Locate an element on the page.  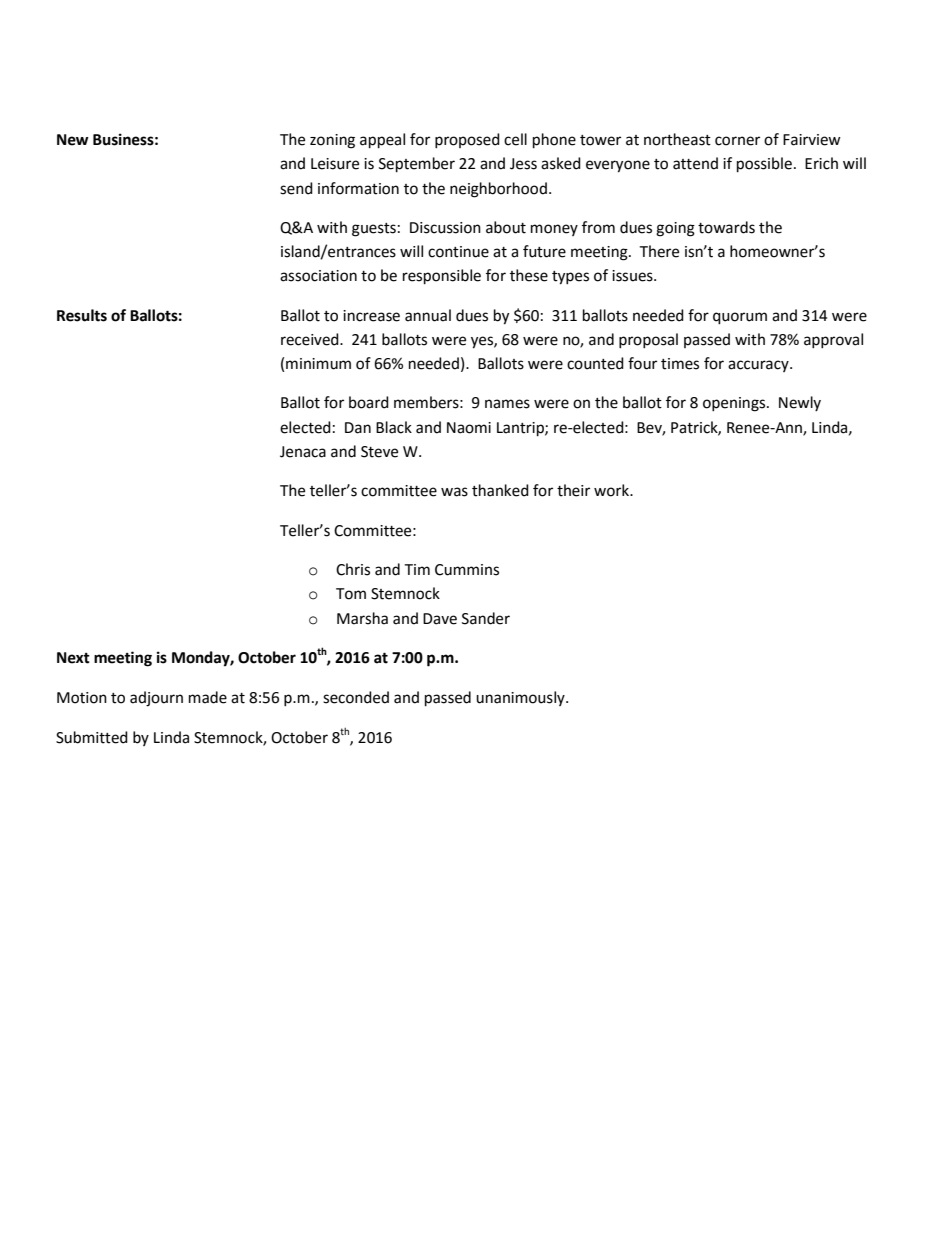
was is located at coordinates (454, 492).
